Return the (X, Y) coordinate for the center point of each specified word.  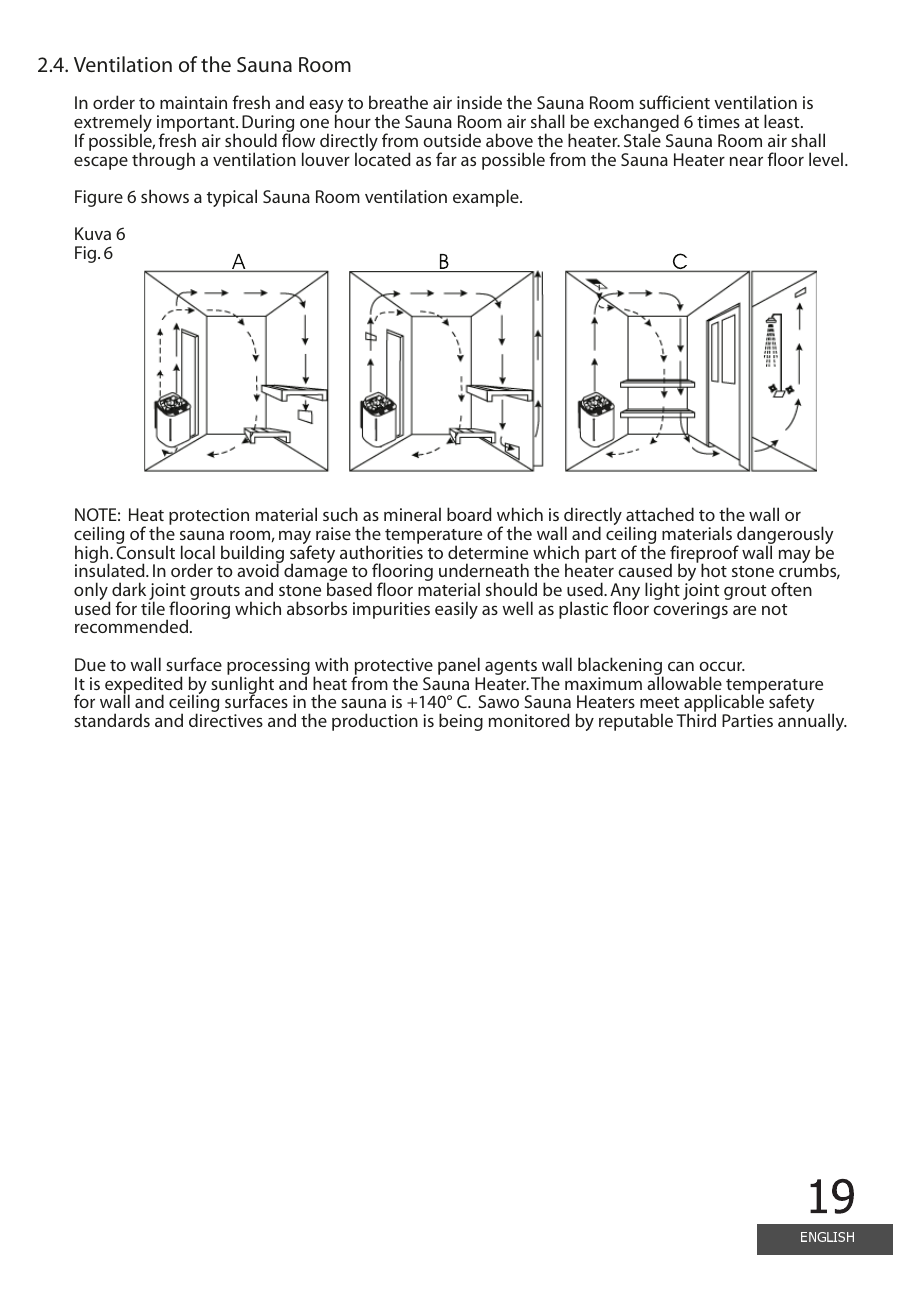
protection (209, 516)
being (461, 722)
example (487, 198)
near (746, 161)
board (469, 514)
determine (488, 552)
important (197, 125)
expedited (144, 686)
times (718, 121)
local (198, 552)
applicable (723, 704)
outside (452, 140)
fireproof (704, 555)
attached (660, 514)
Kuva (93, 233)
